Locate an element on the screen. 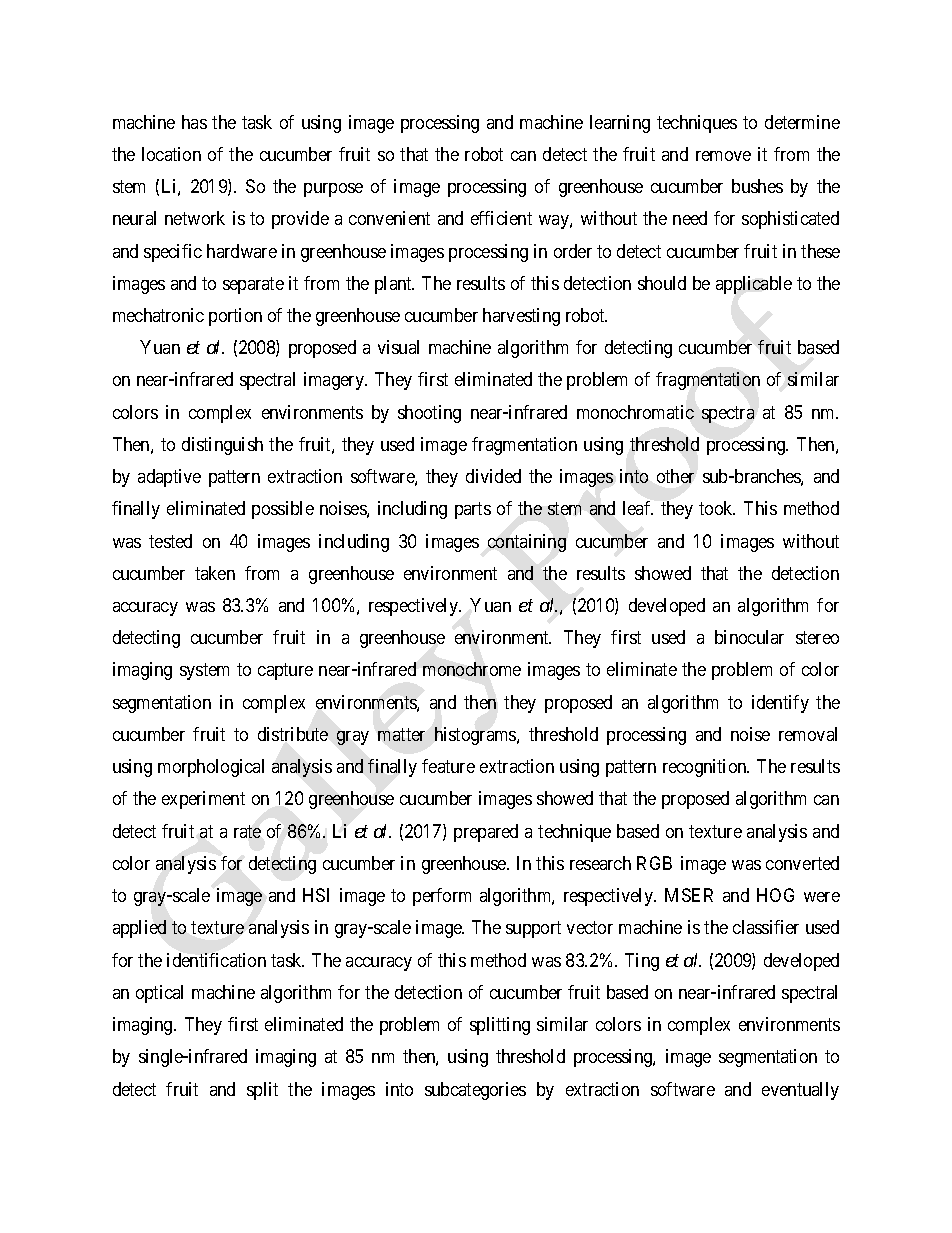 This screenshot has height=1233, width=952. experiment is located at coordinates (203, 800).
